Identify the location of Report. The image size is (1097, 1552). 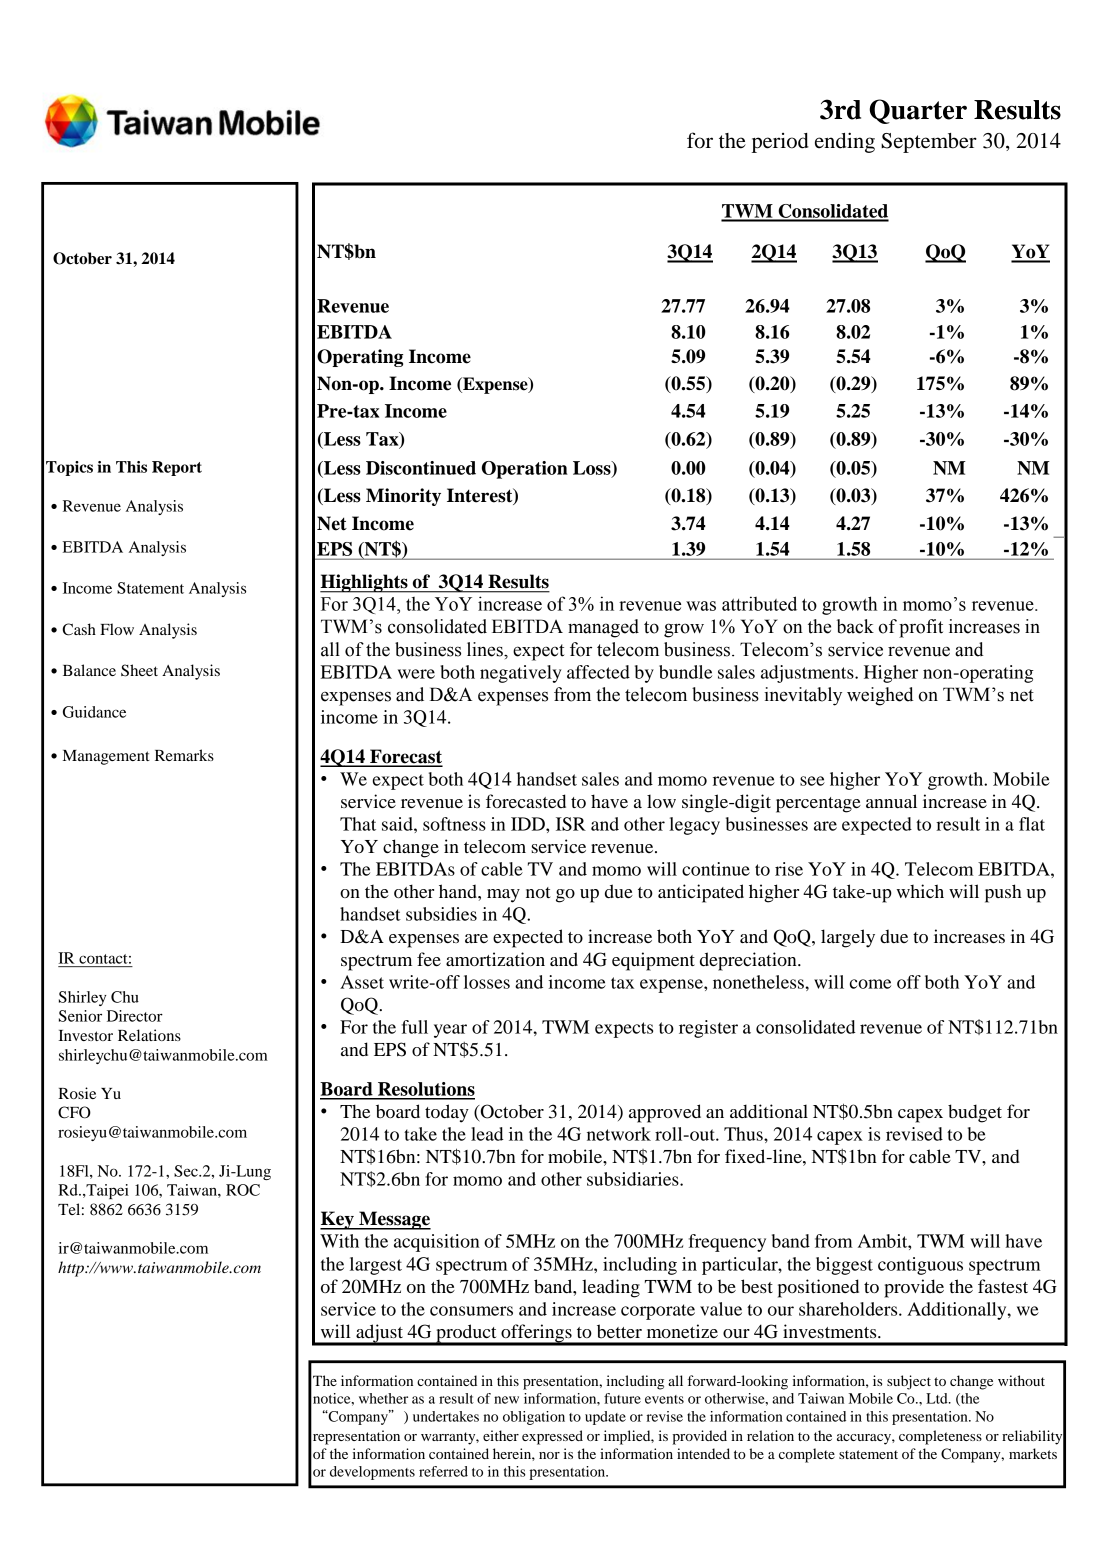
(177, 468).
